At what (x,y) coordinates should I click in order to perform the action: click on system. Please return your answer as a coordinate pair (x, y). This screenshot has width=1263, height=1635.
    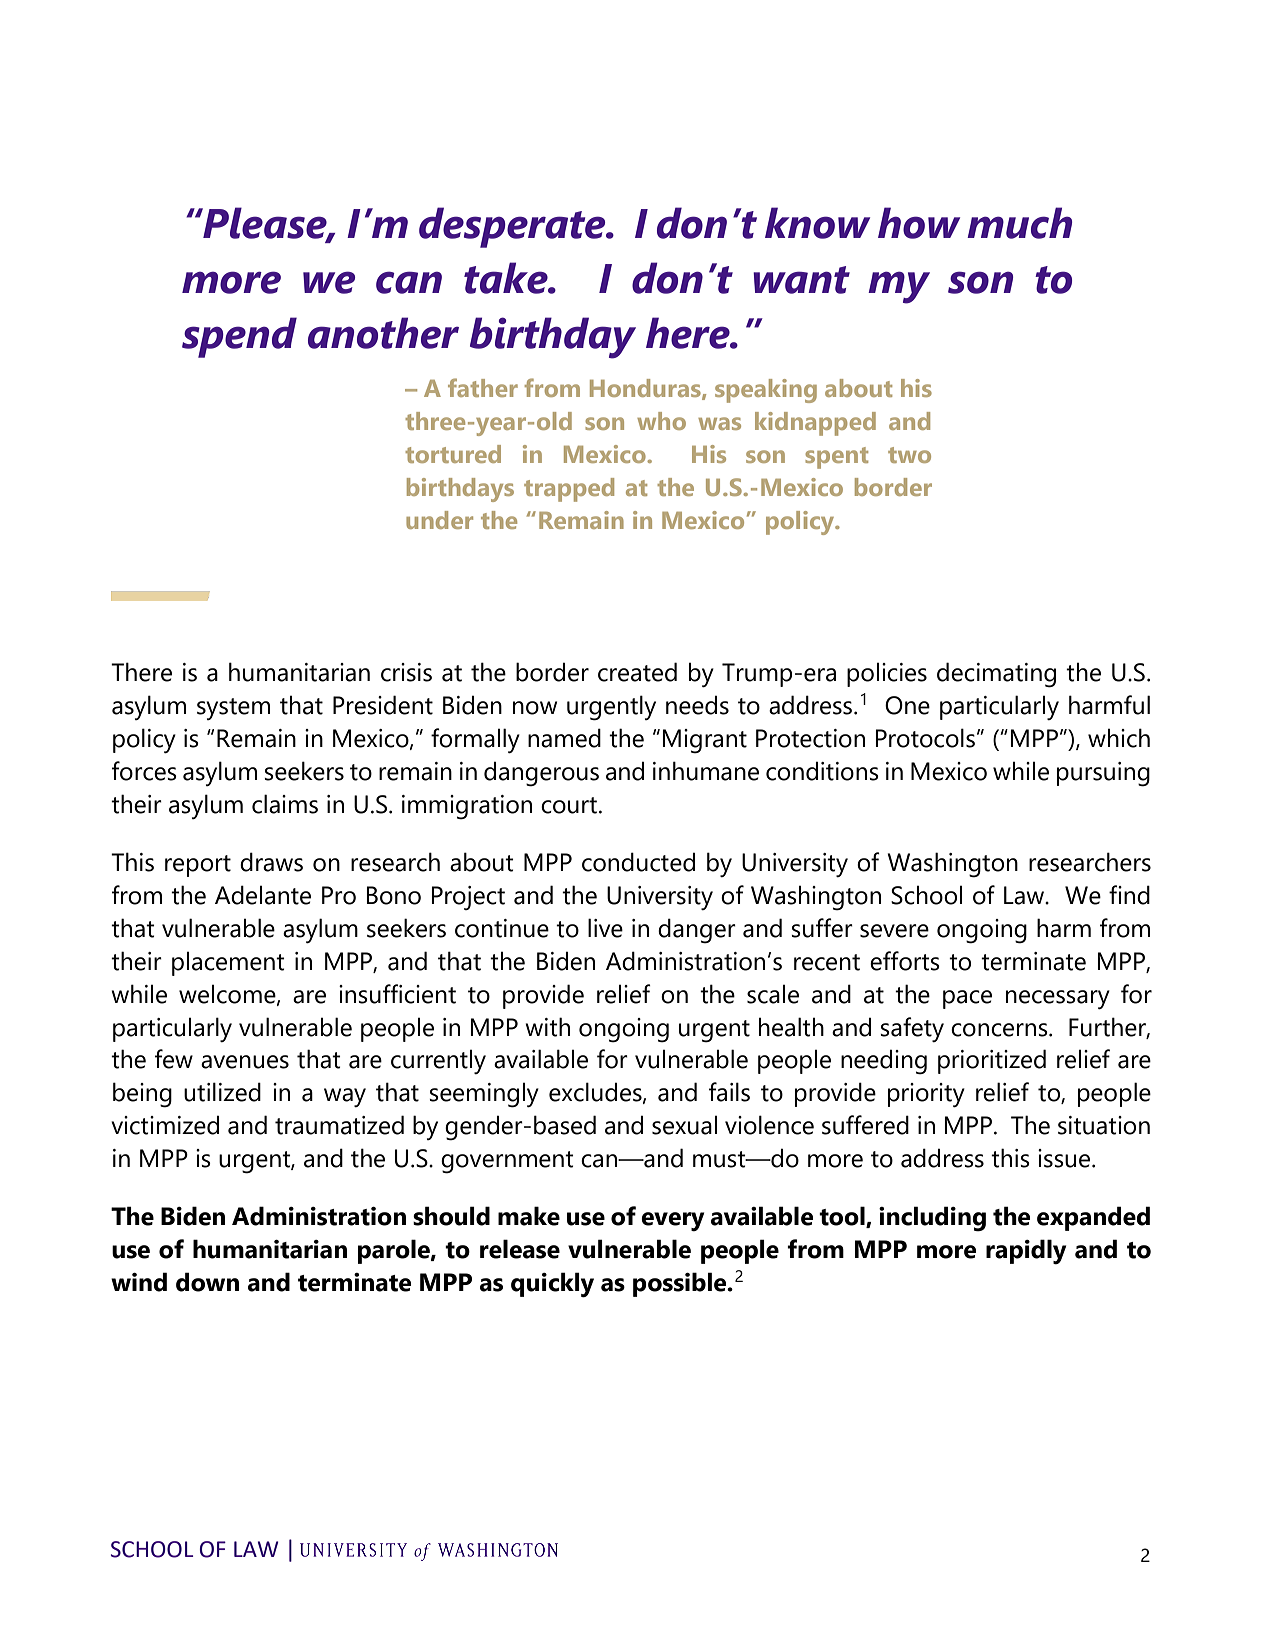
    Looking at the image, I should click on (233, 709).
